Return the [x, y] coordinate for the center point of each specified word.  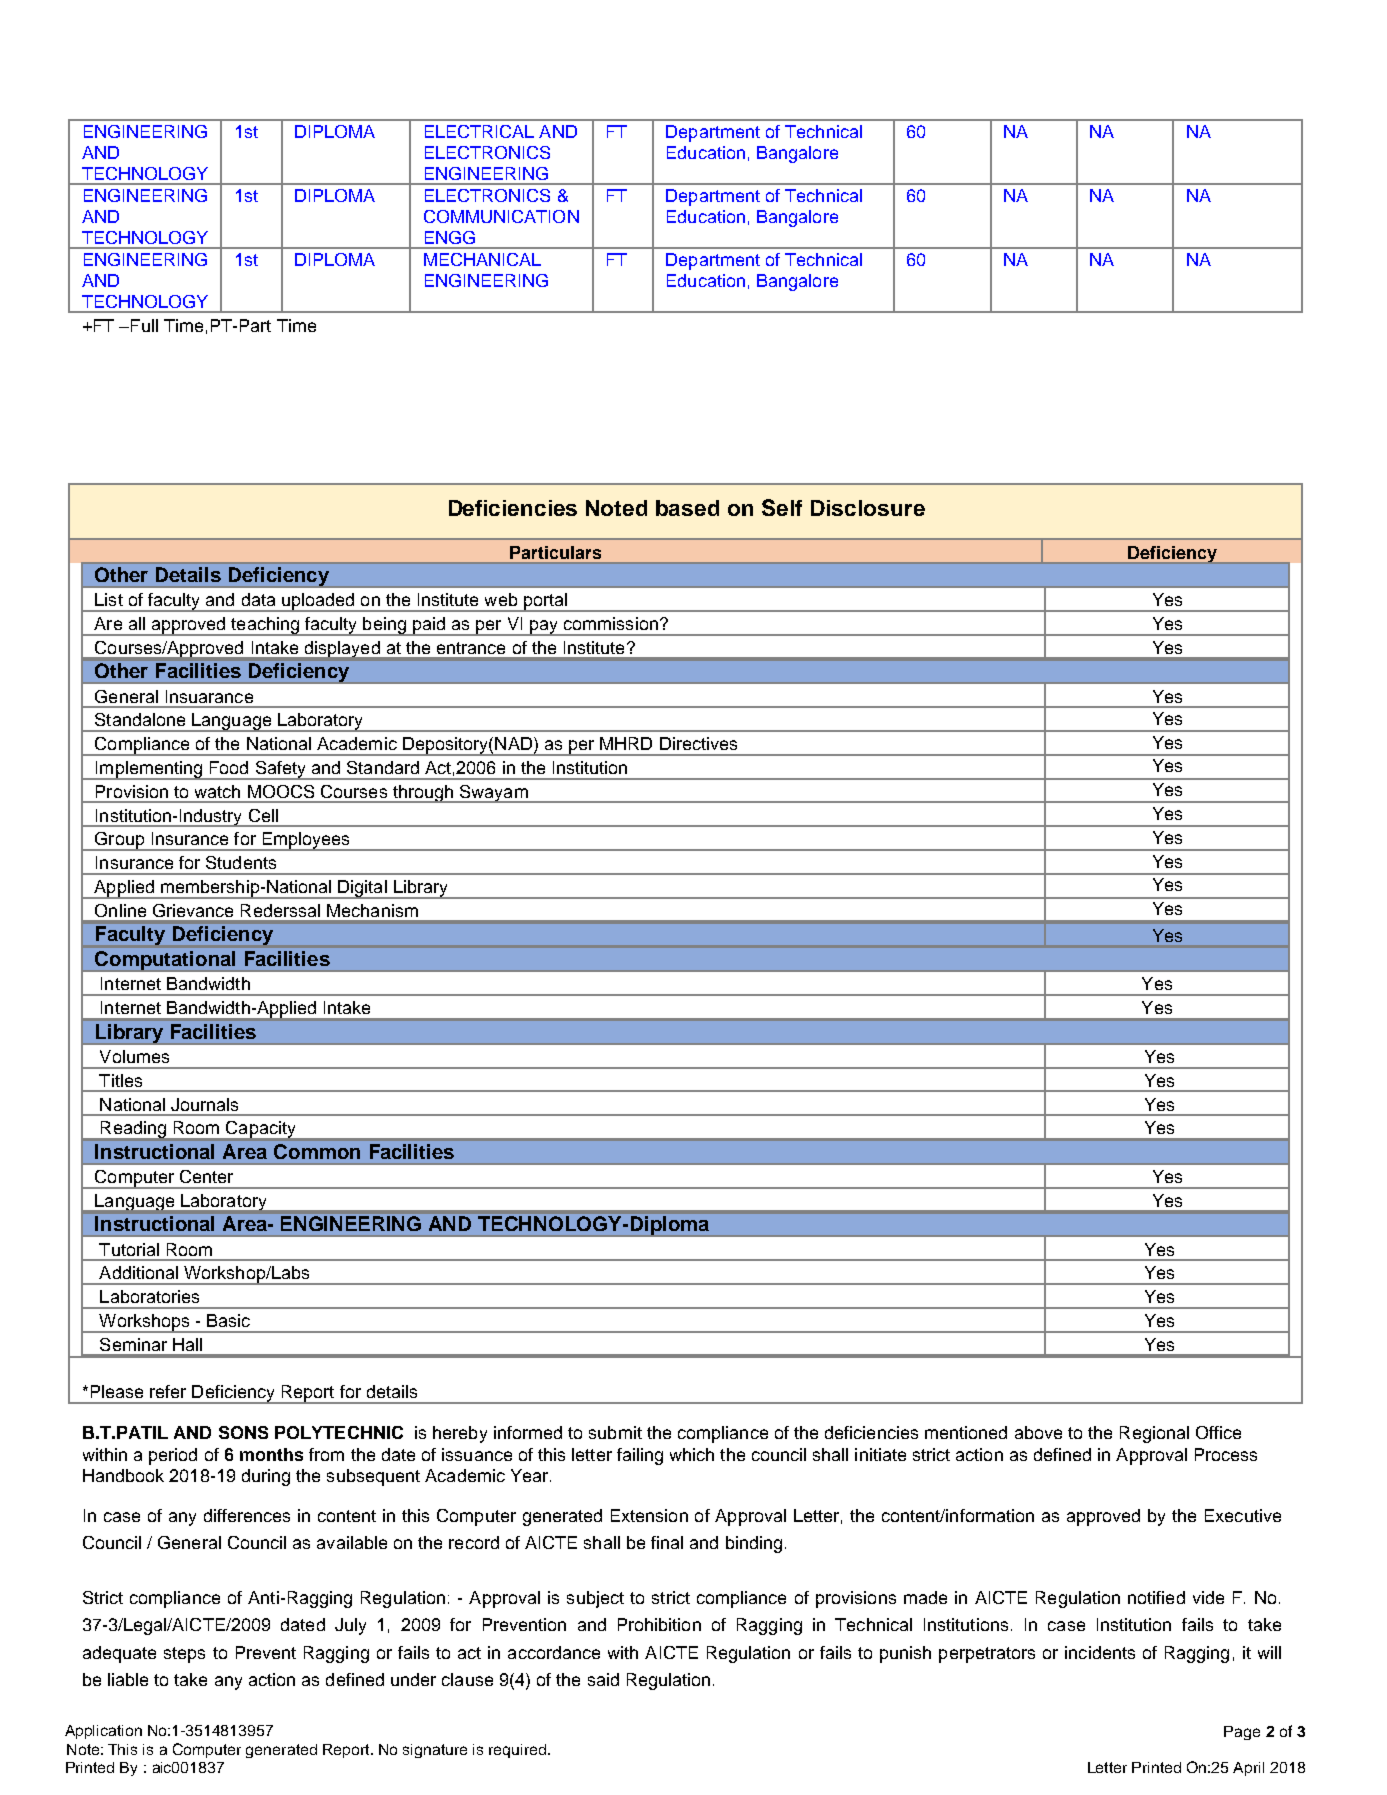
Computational [165, 961]
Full [144, 325]
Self [782, 507]
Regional [1154, 1434]
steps [184, 1655]
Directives [698, 743]
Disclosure [868, 508]
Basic [228, 1320]
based [687, 508]
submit [615, 1432]
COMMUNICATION [501, 216]
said [603, 1679]
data [258, 599]
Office [1218, 1432]
